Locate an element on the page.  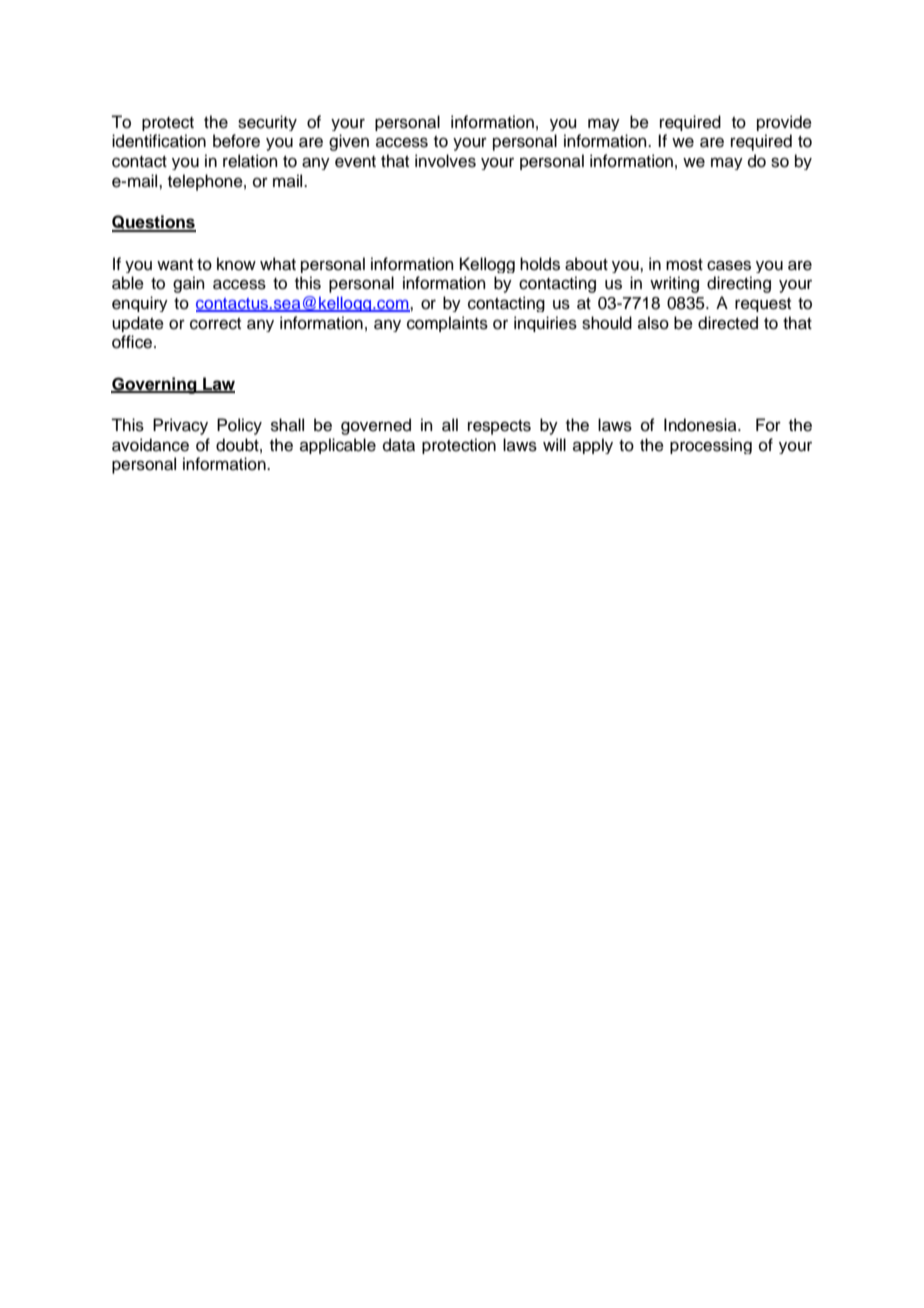
involves is located at coordinates (445, 161).
